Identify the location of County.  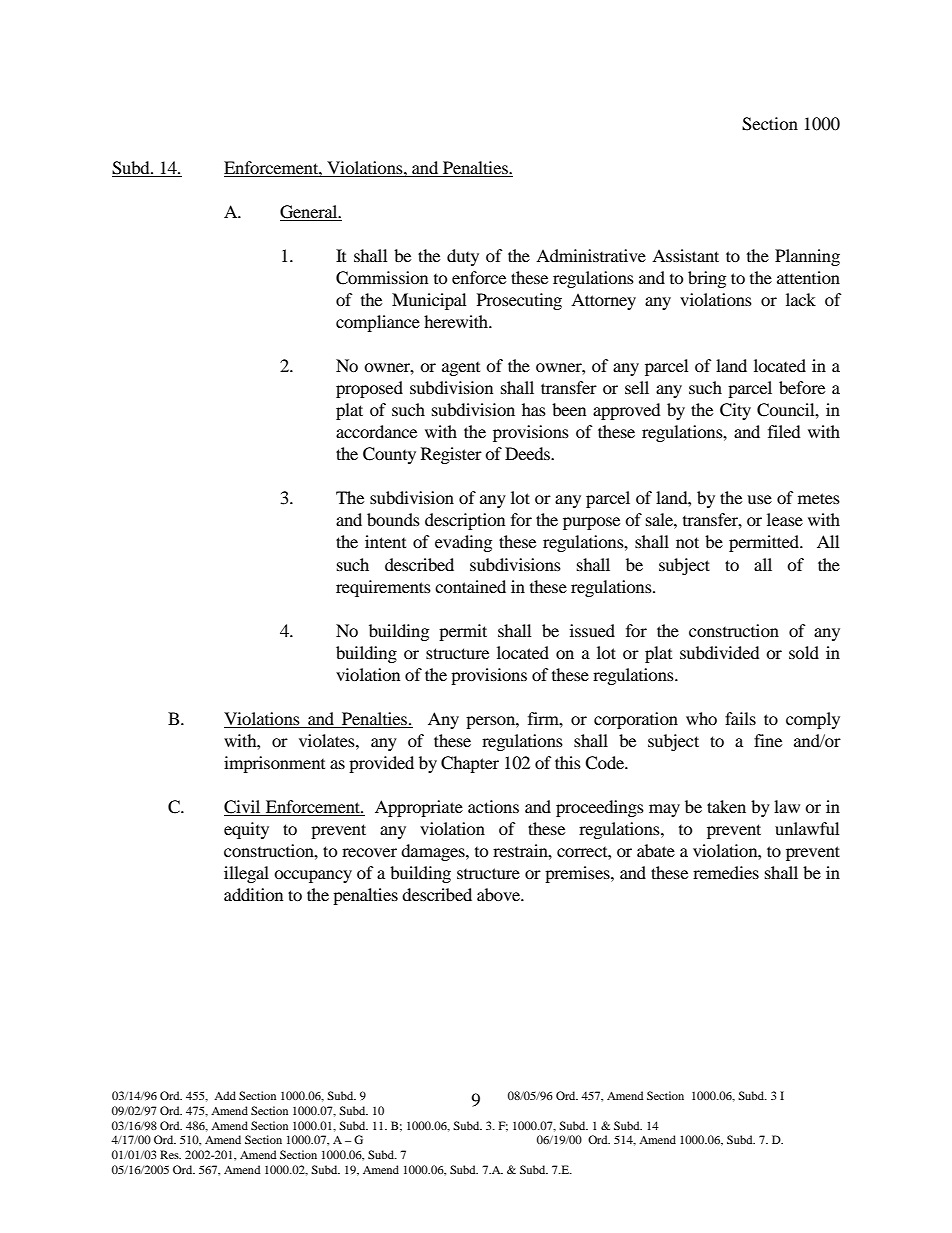
(389, 455).
